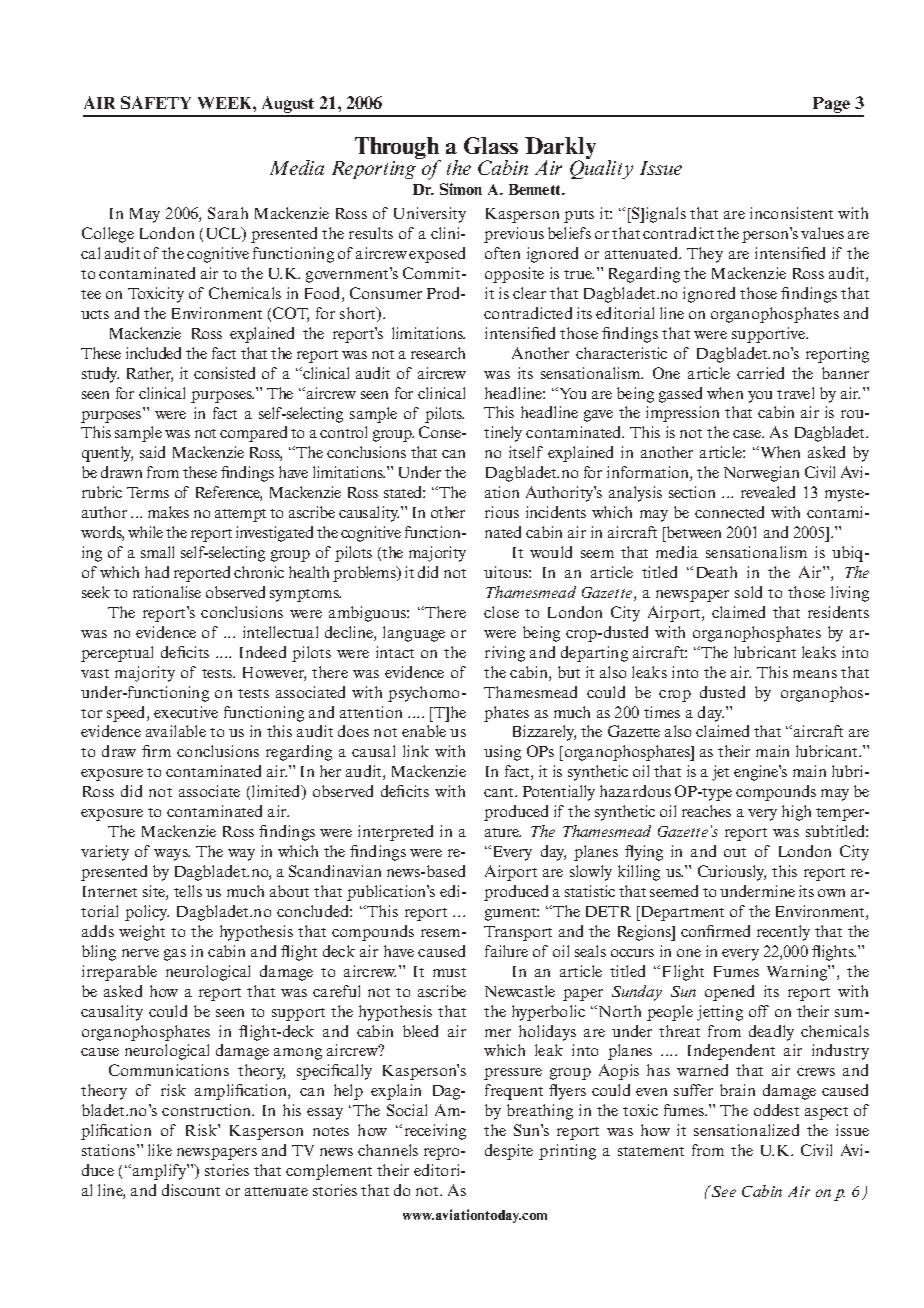  Describe the element at coordinates (776, 1110) in the screenshot. I see `oddest` at that location.
